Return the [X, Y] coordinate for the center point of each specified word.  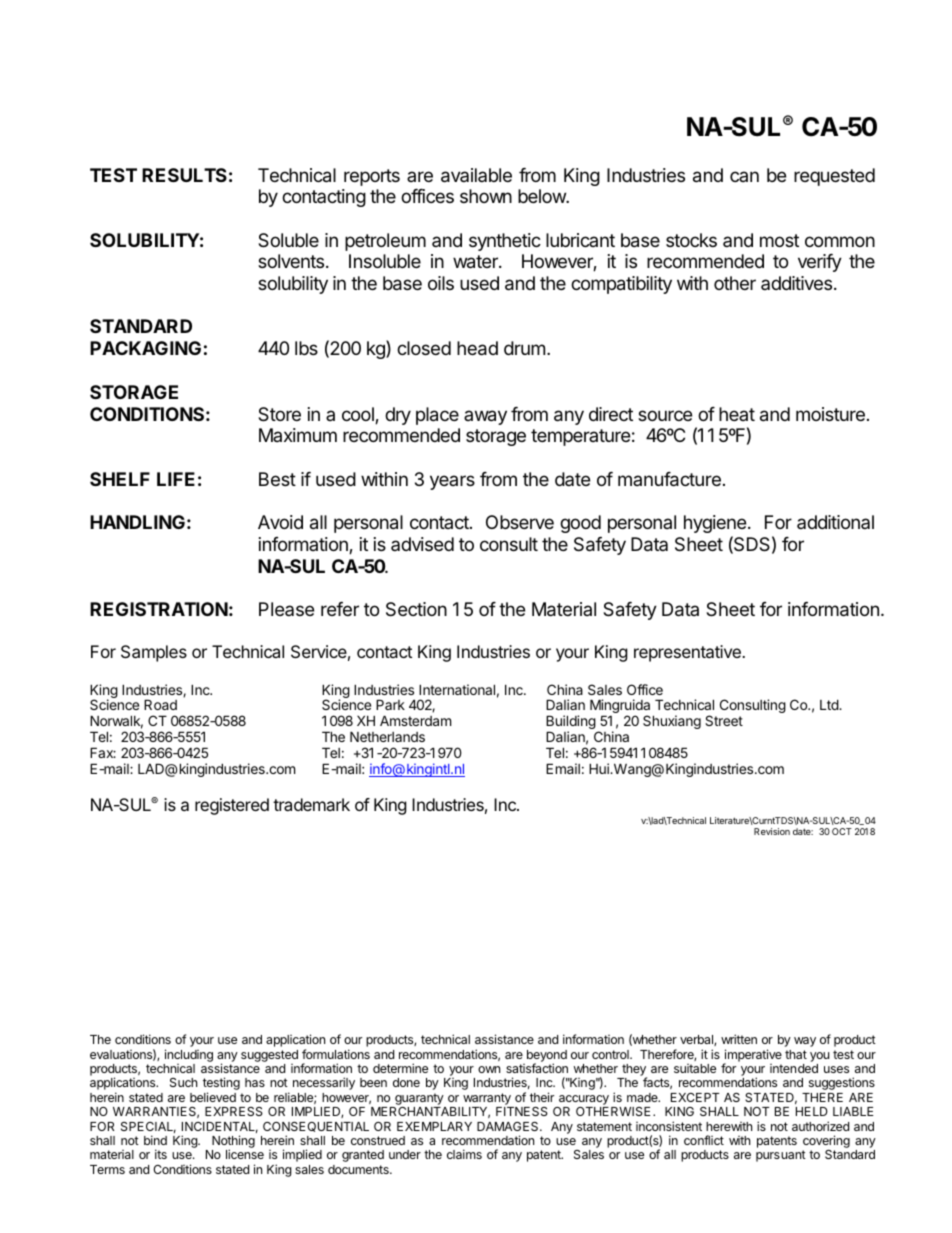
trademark [311, 804]
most [779, 240]
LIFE [176, 479]
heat [737, 414]
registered [232, 806]
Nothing [233, 1143]
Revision [772, 831]
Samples [154, 653]
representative [688, 653]
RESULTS [184, 175]
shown [486, 196]
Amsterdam [415, 720]
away [485, 417]
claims [464, 1154]
